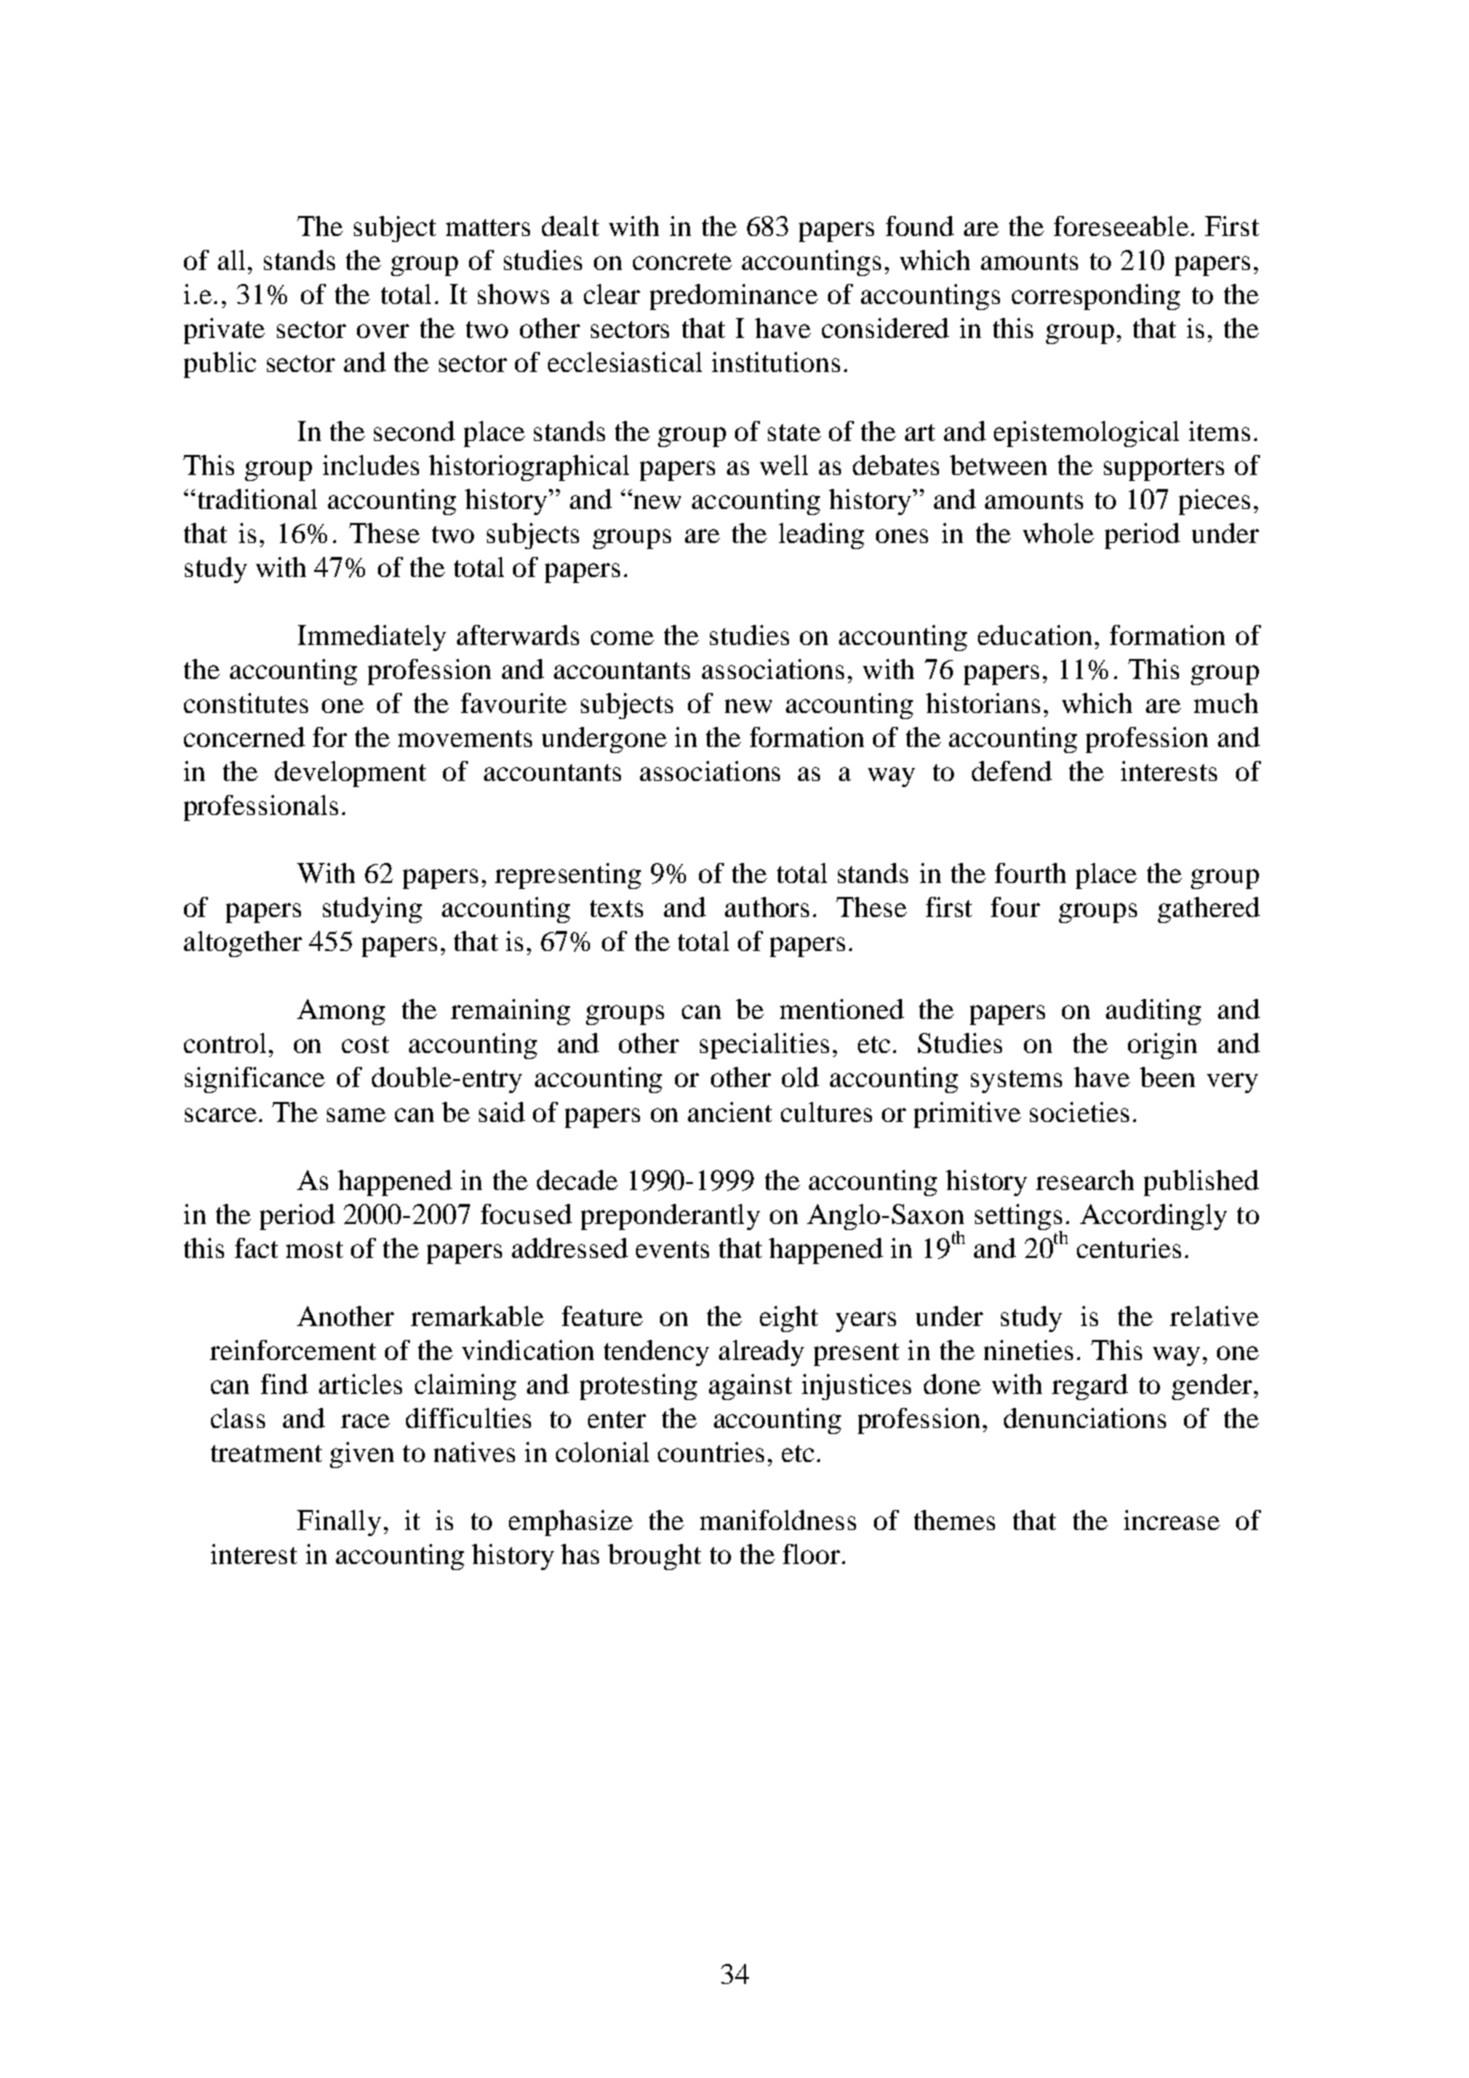  I want to click on gathered, so click(1209, 910).
